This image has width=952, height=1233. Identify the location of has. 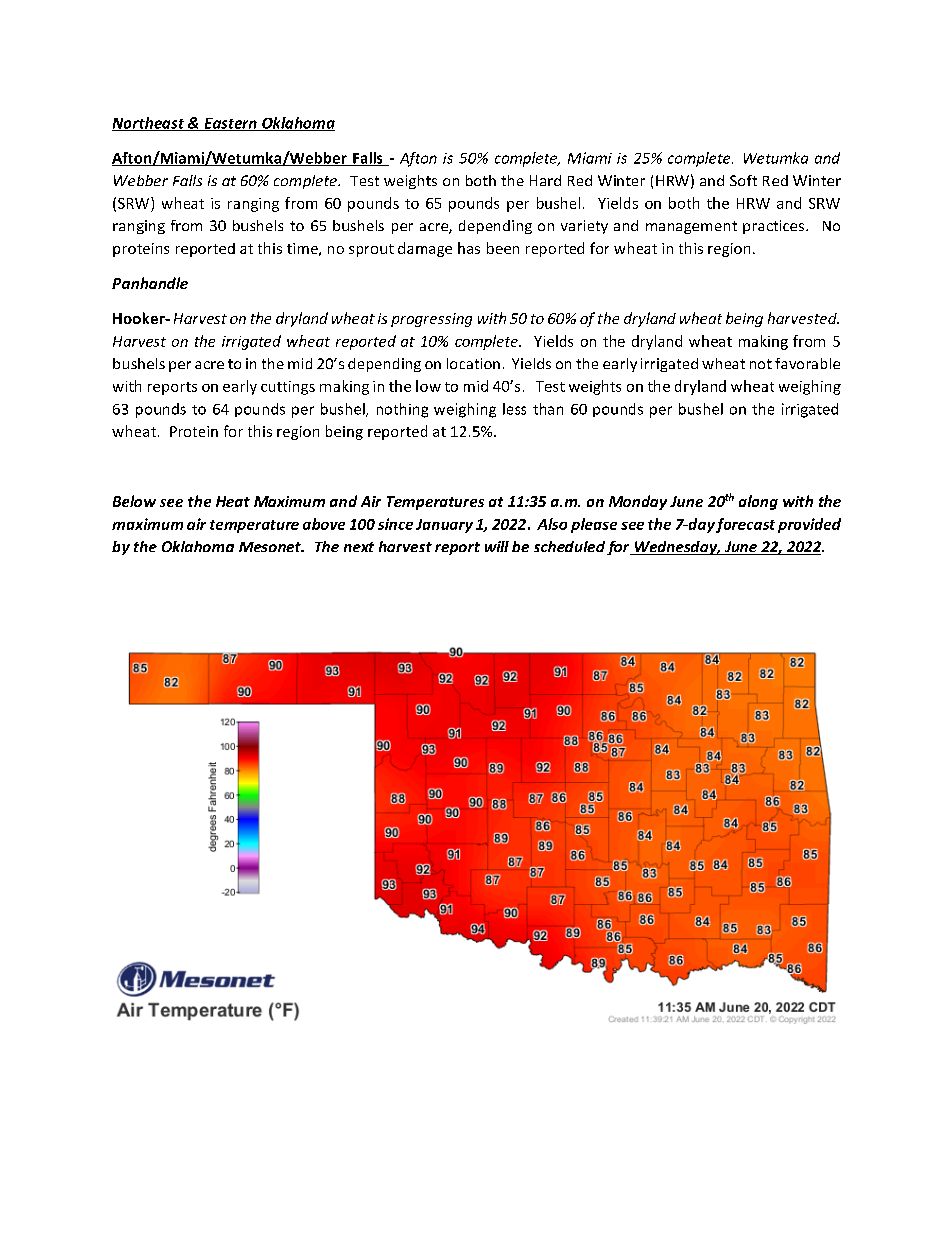
(469, 248).
